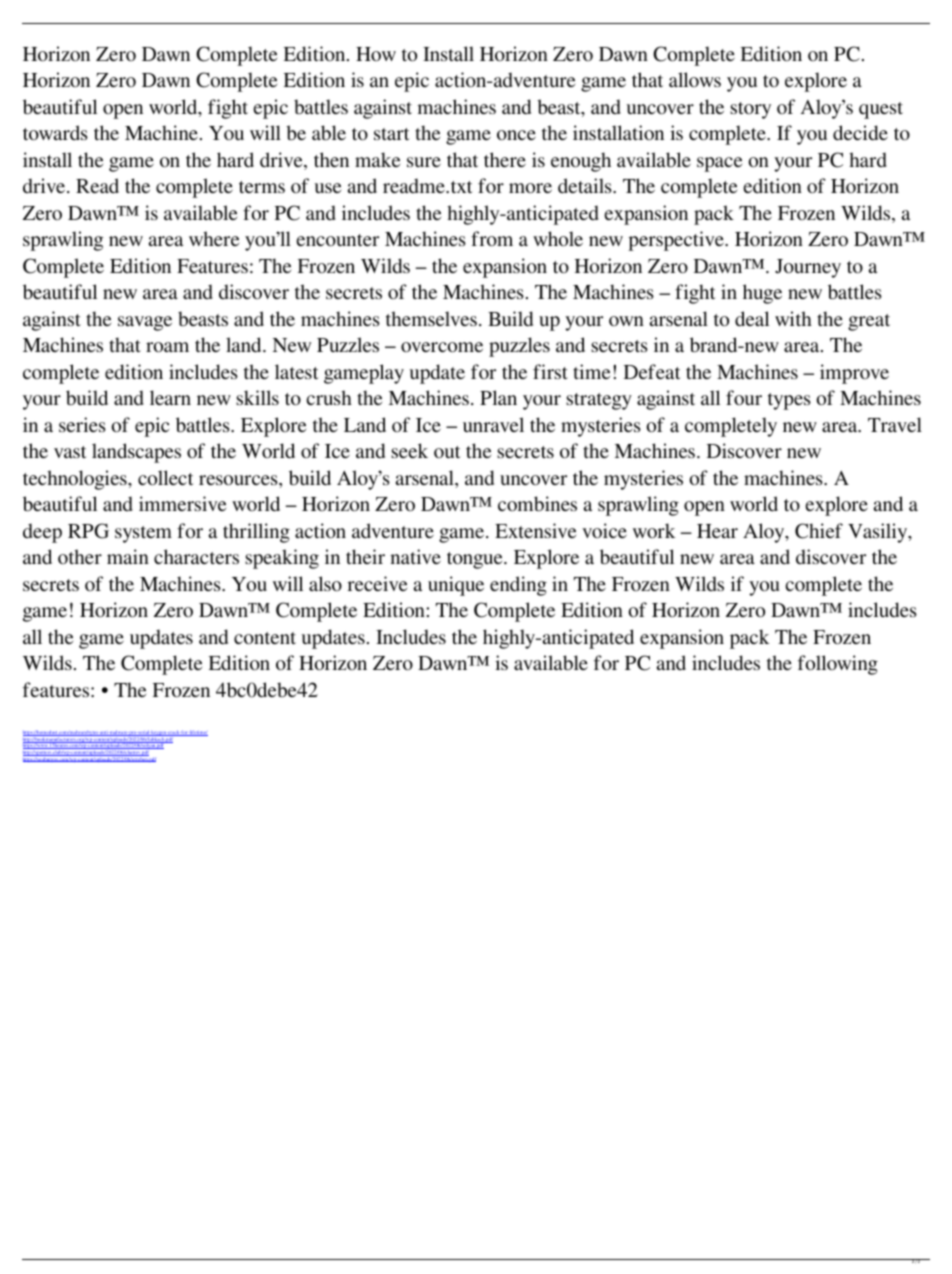 Image resolution: width=952 pixels, height=1274 pixels. What do you see at coordinates (838, 665) in the screenshot?
I see `following` at bounding box center [838, 665].
